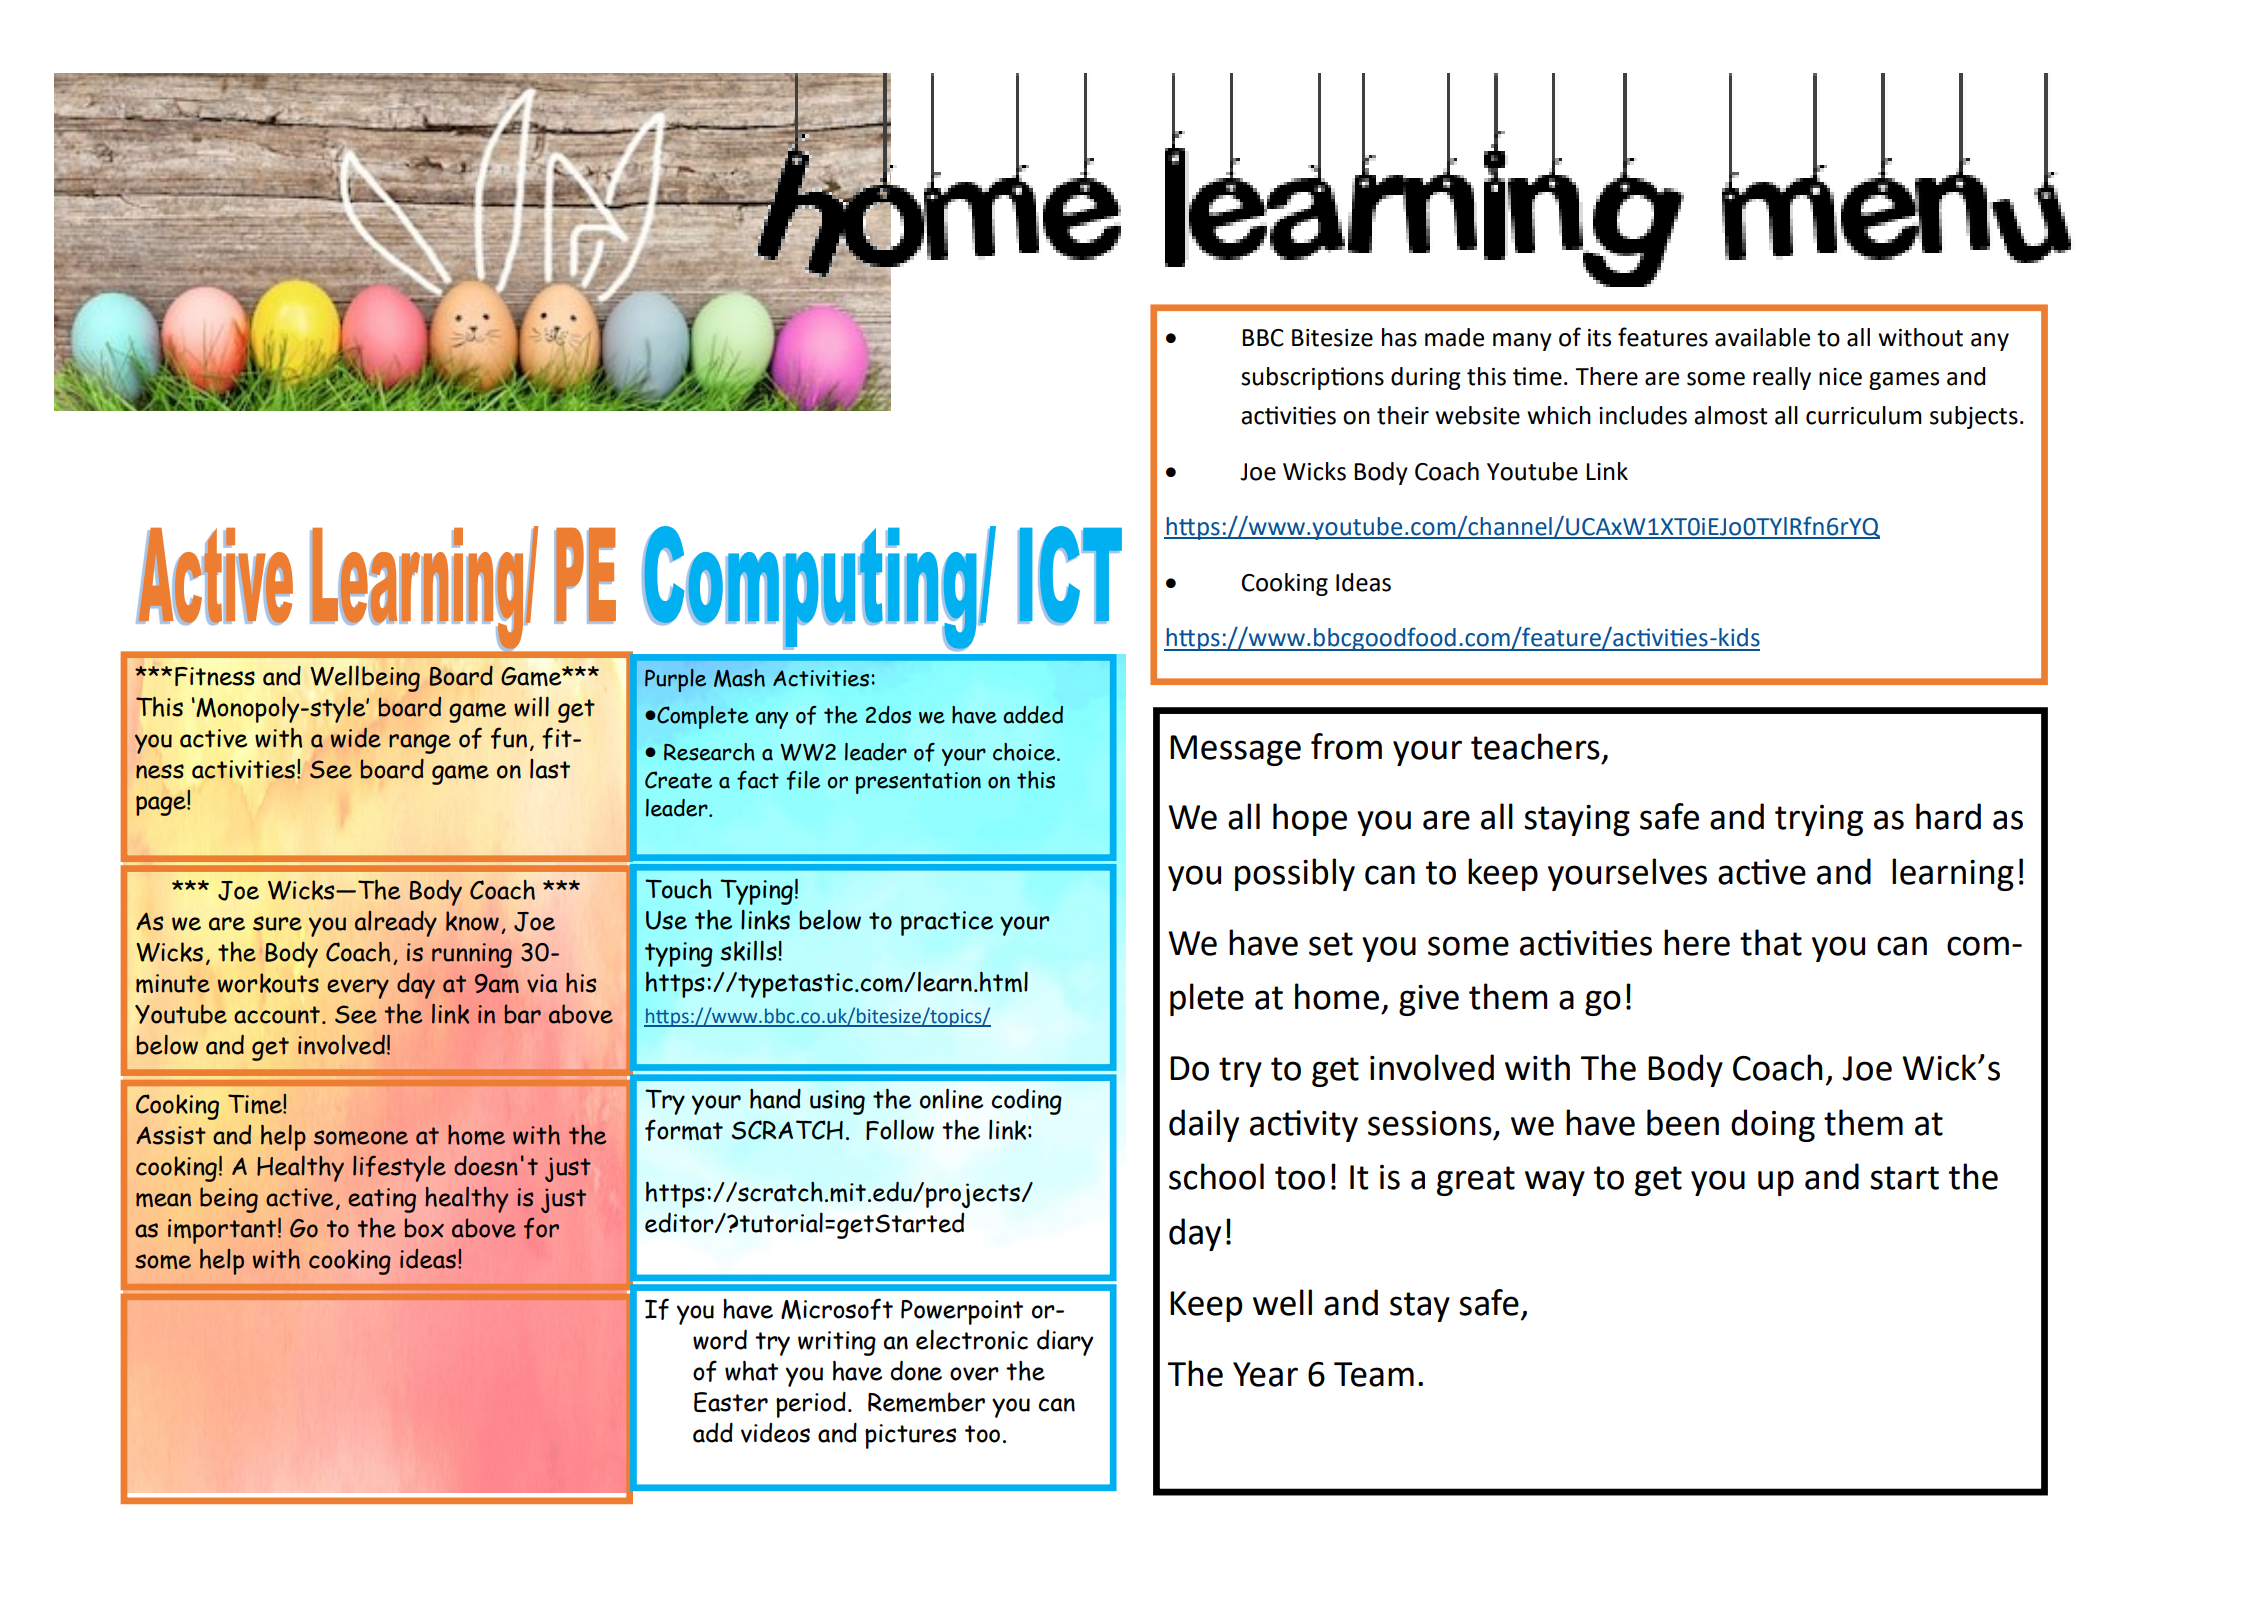 The width and height of the image is (2261, 1599). I want to click on subscriptions, so click(1312, 378).
